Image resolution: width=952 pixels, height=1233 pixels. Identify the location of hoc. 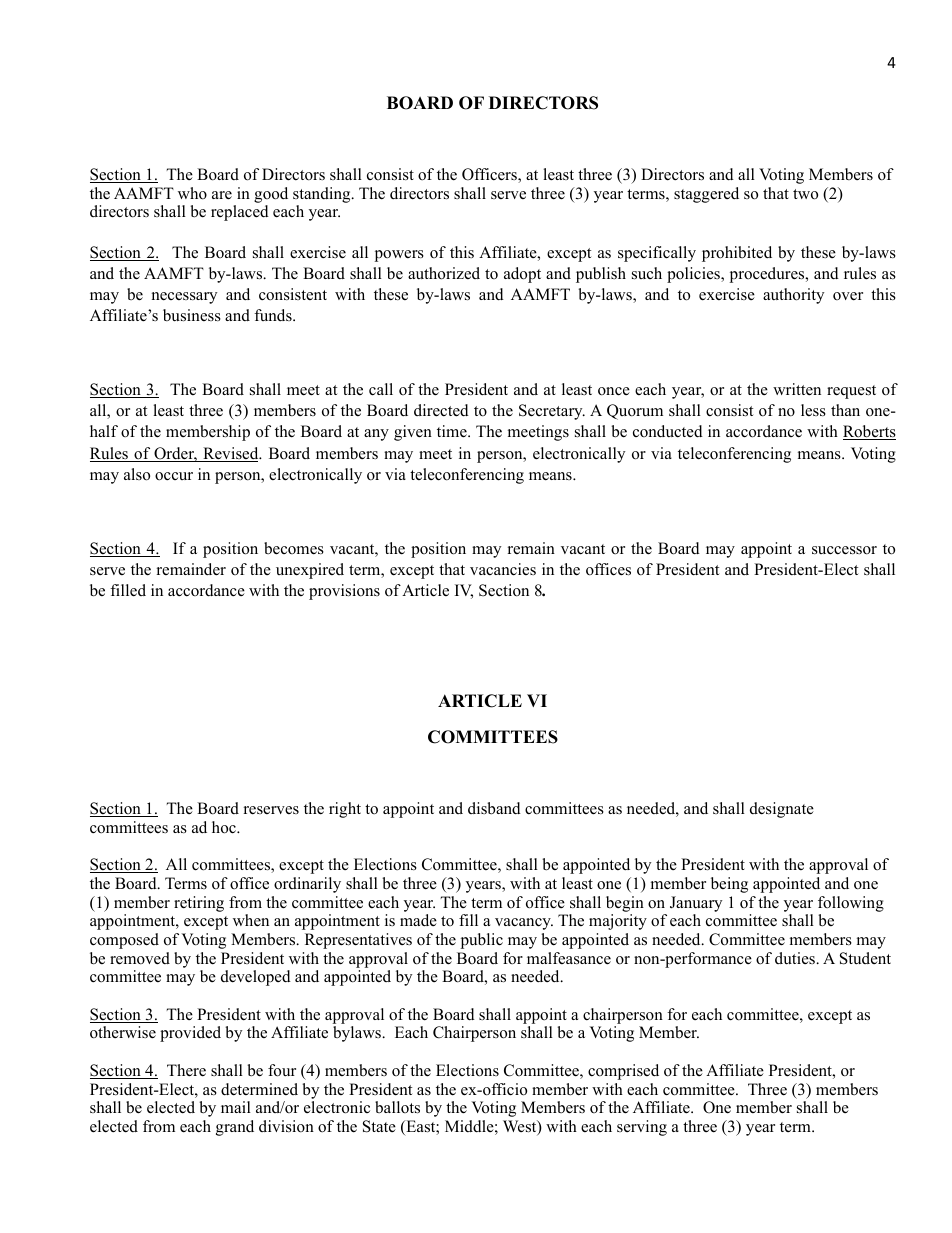
(225, 827).
